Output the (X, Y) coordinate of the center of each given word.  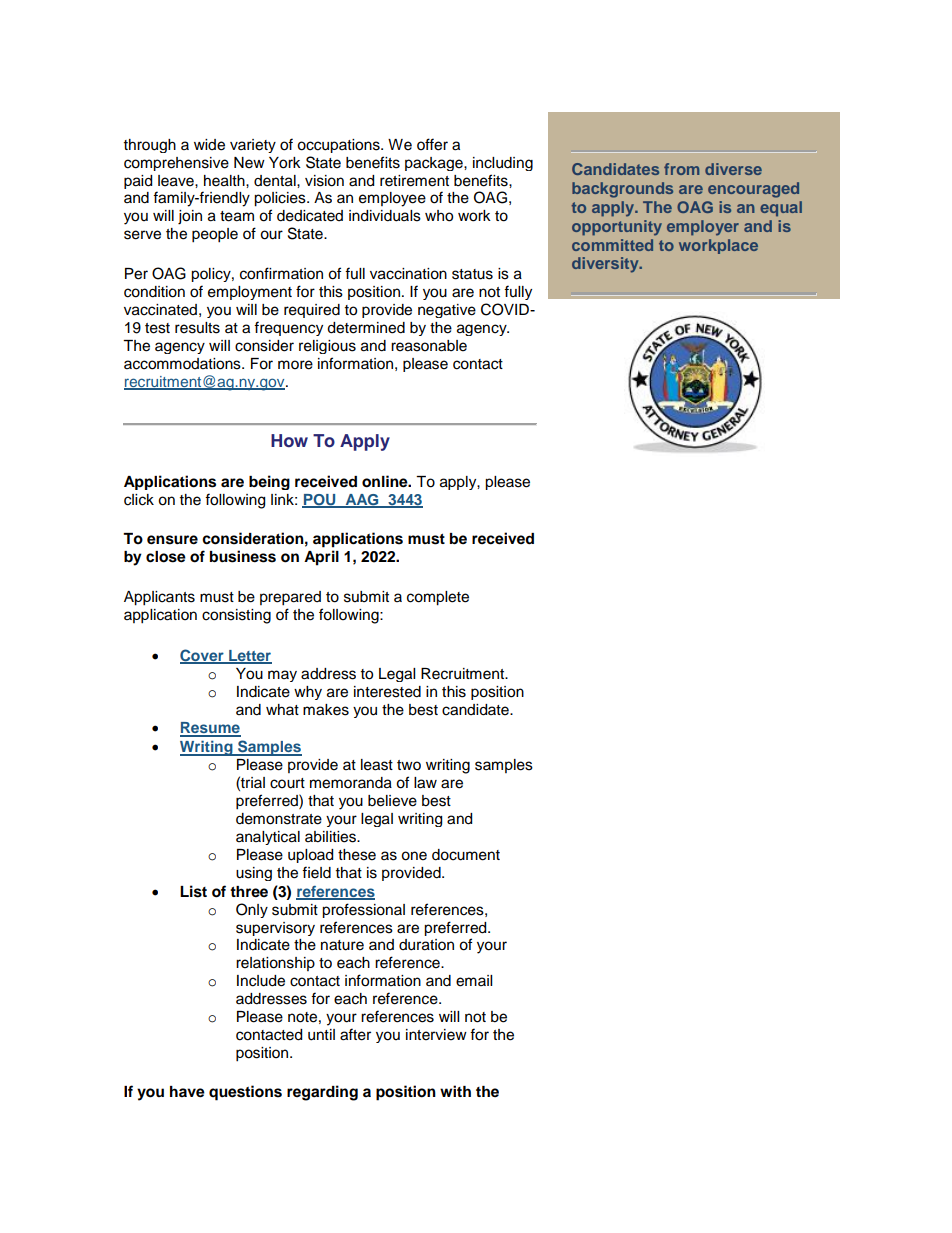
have (187, 1092)
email (474, 981)
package (435, 164)
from (681, 169)
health (225, 181)
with (455, 1091)
